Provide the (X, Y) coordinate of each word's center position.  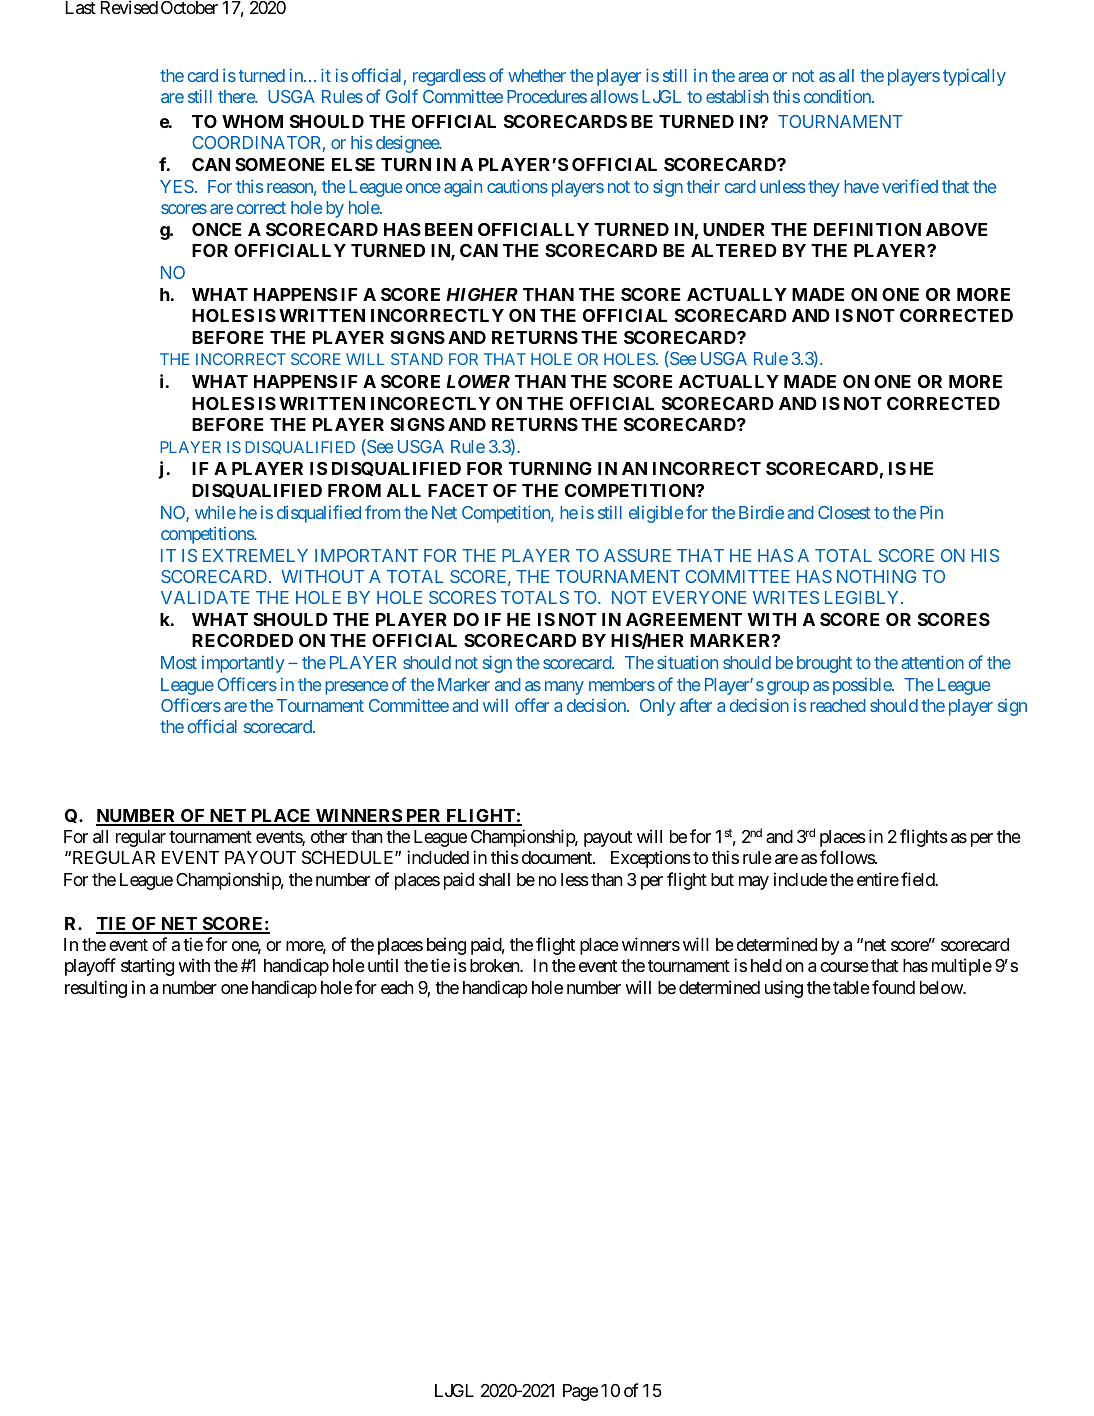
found (893, 987)
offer (532, 705)
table (851, 987)
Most (179, 662)
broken (495, 965)
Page (580, 1392)
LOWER (478, 381)
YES (177, 186)
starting (147, 967)
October (189, 7)
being (446, 946)
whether (537, 75)
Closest (844, 512)
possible (863, 686)
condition (838, 96)
